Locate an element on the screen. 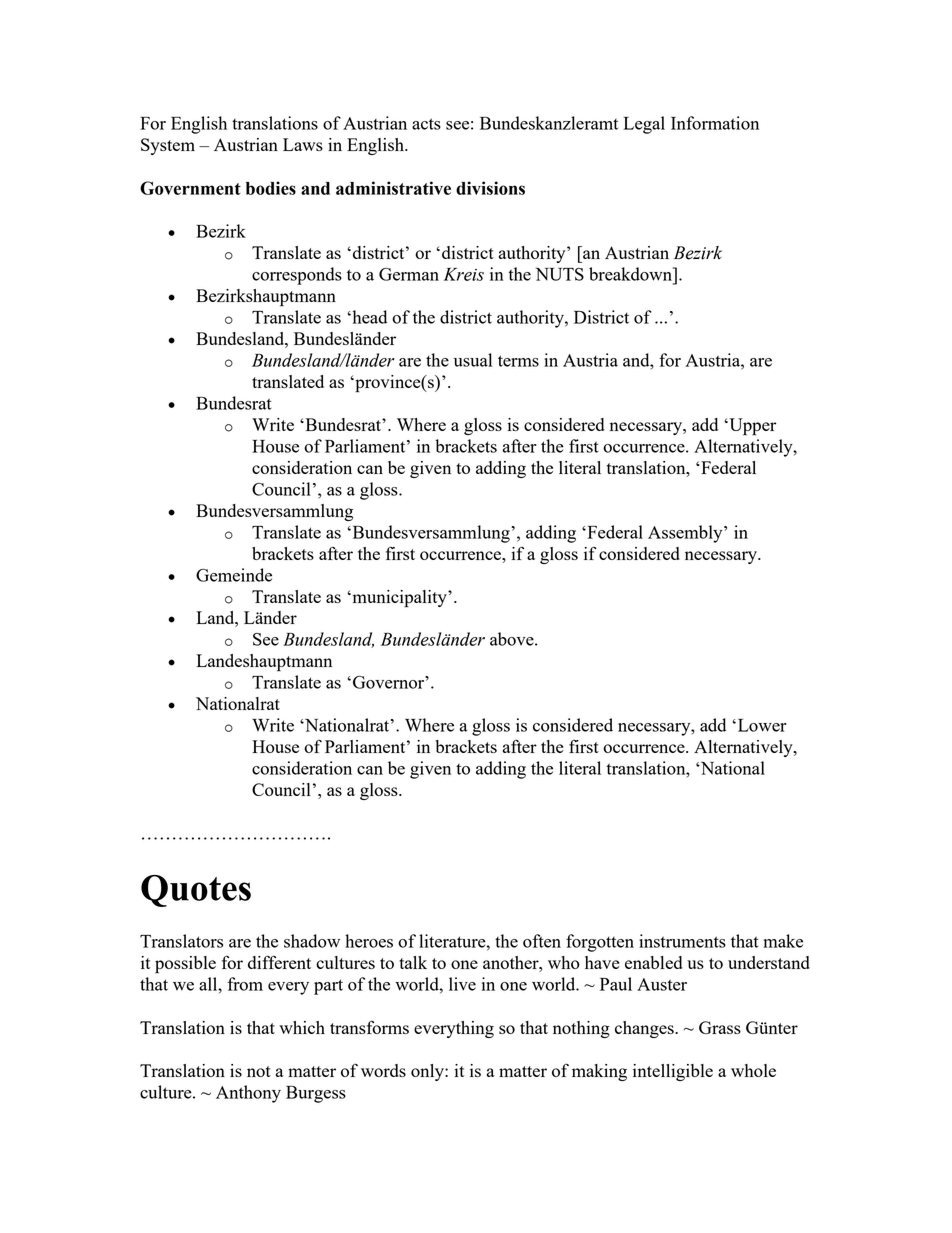 The width and height of the screenshot is (952, 1233). corresponds is located at coordinates (297, 276).
